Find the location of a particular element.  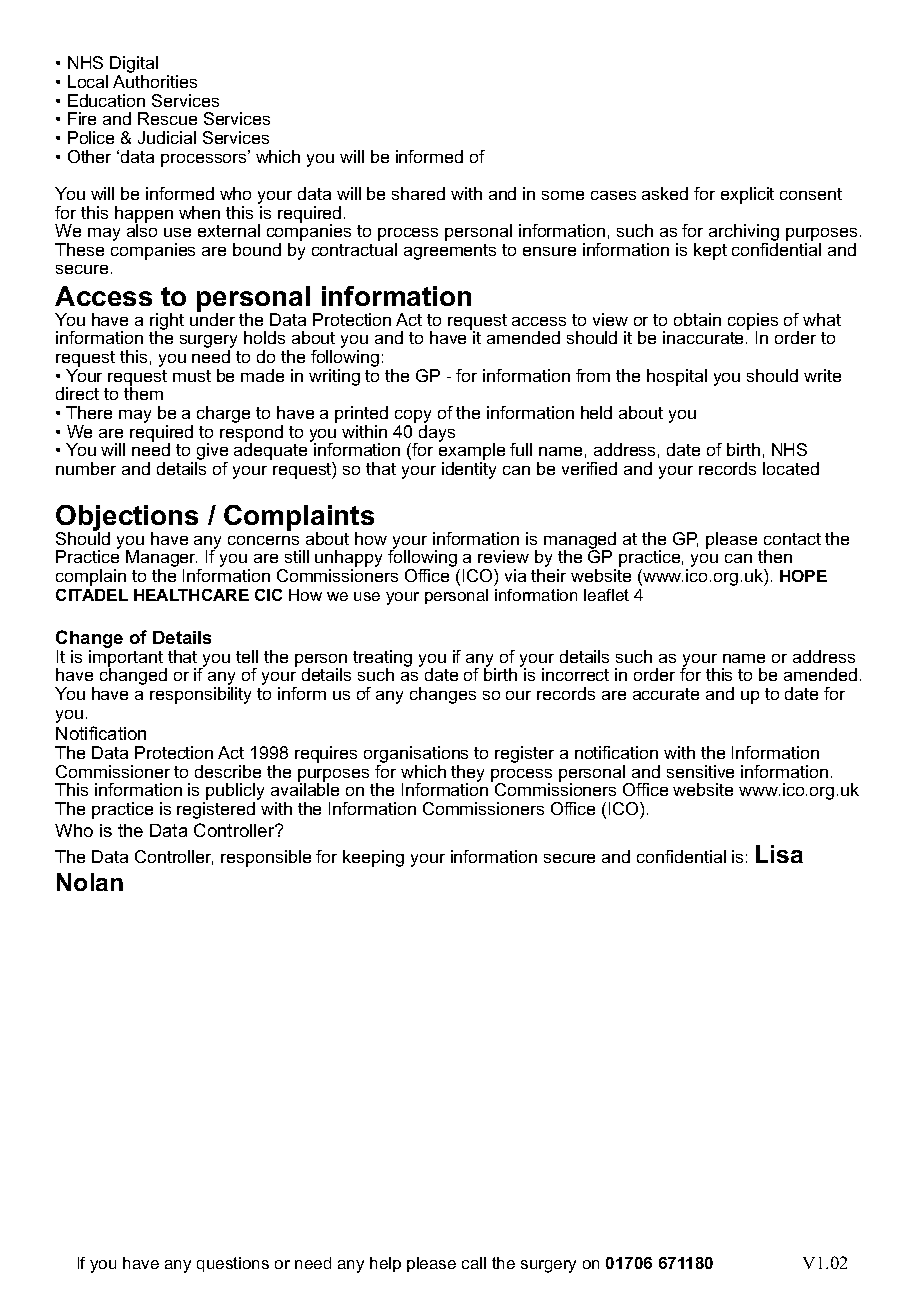

Rescue is located at coordinates (167, 118).
